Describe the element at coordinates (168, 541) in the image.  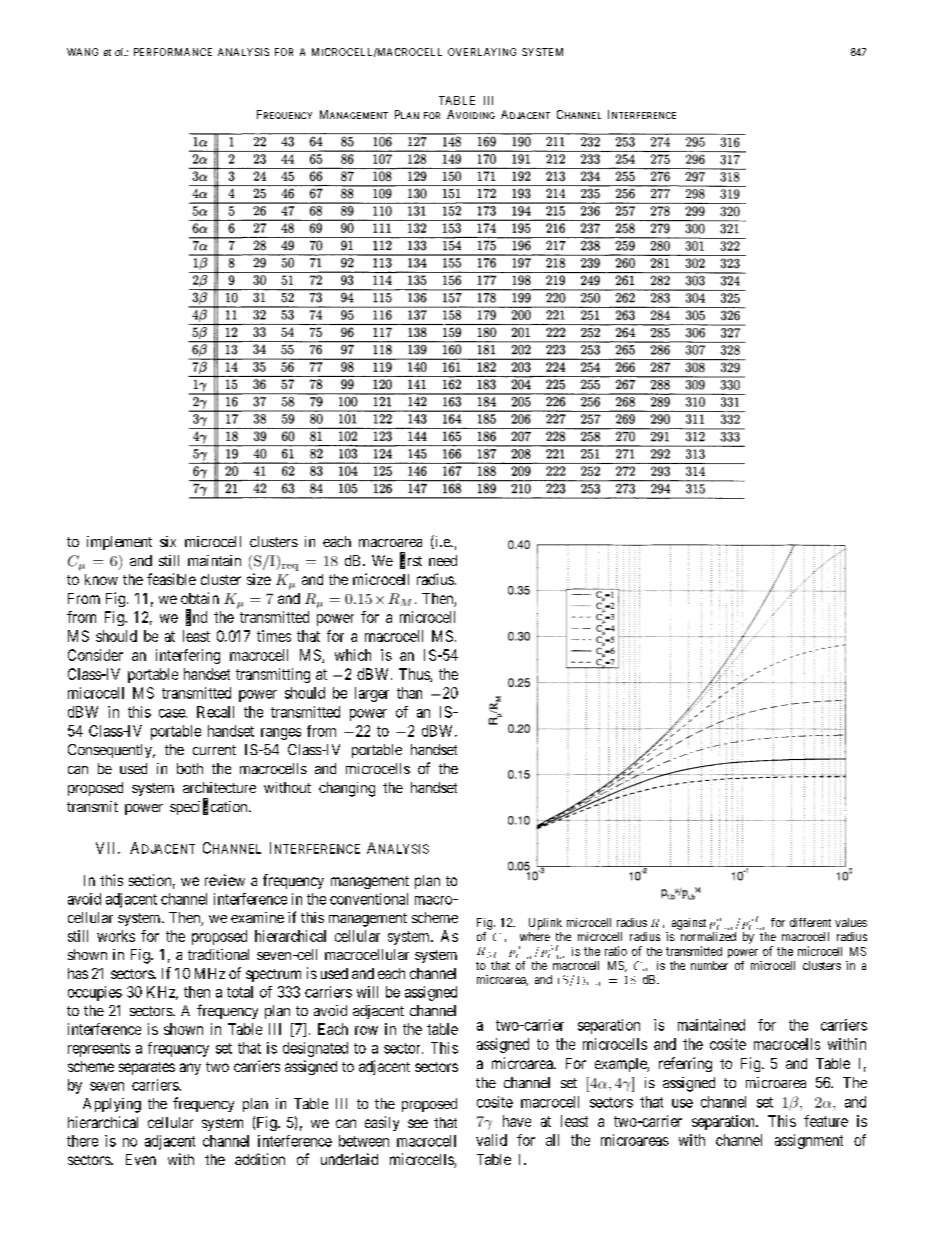
I see `six` at that location.
